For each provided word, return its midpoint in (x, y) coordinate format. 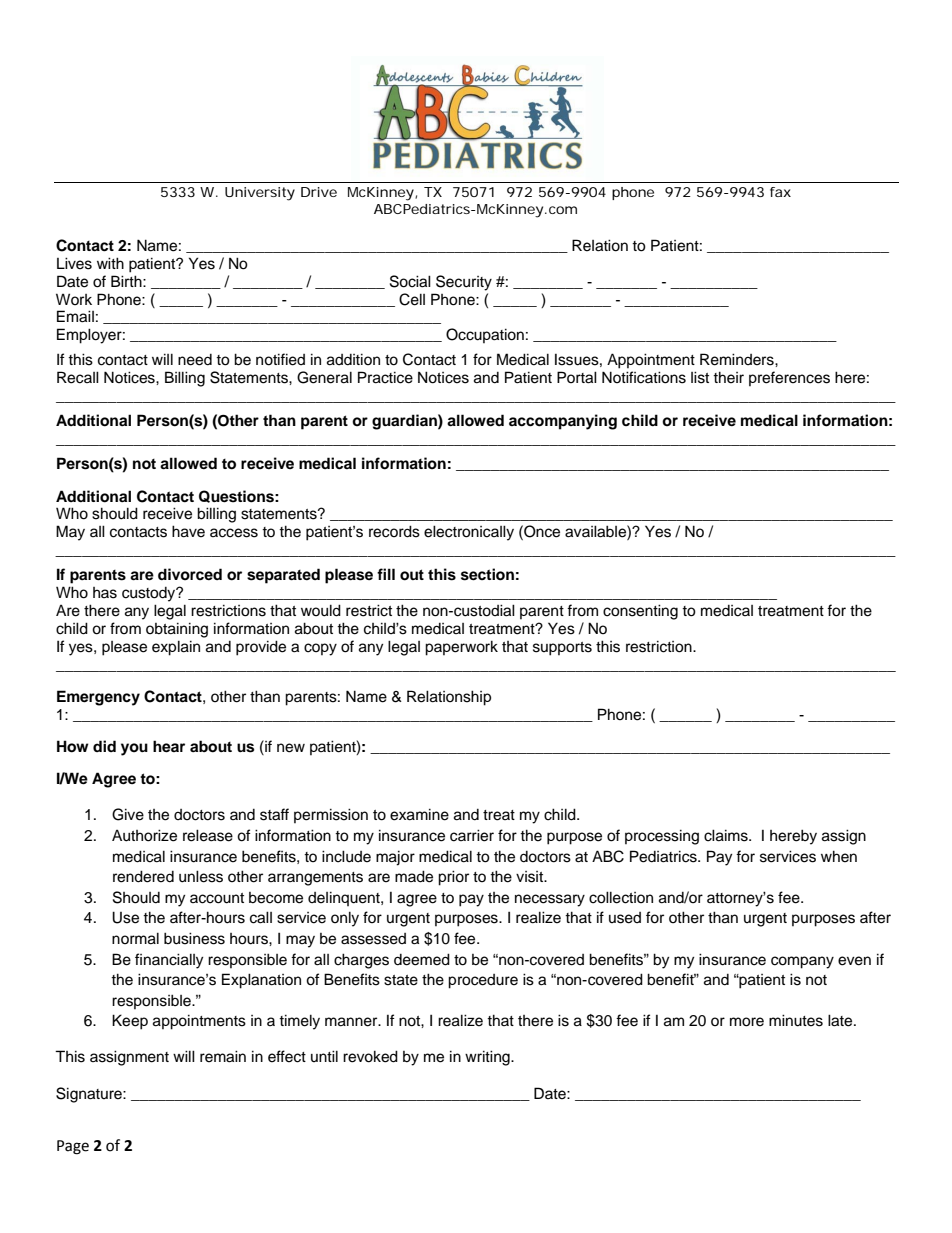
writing (488, 1058)
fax (780, 192)
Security (464, 283)
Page (73, 1147)
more (747, 1022)
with (110, 263)
